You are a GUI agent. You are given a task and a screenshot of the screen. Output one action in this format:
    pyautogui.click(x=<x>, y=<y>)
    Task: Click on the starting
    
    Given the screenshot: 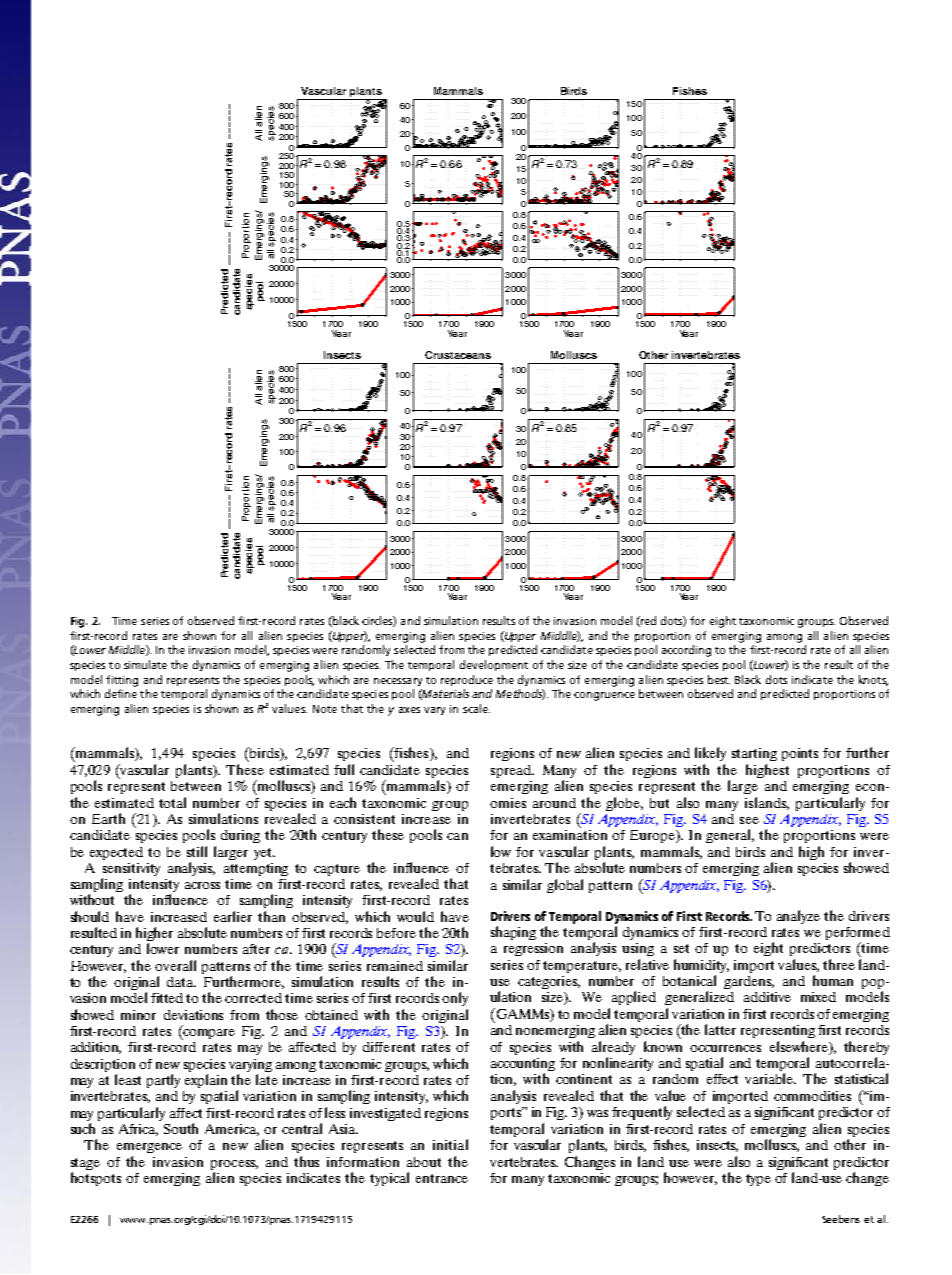 What is the action you would take?
    pyautogui.click(x=754, y=754)
